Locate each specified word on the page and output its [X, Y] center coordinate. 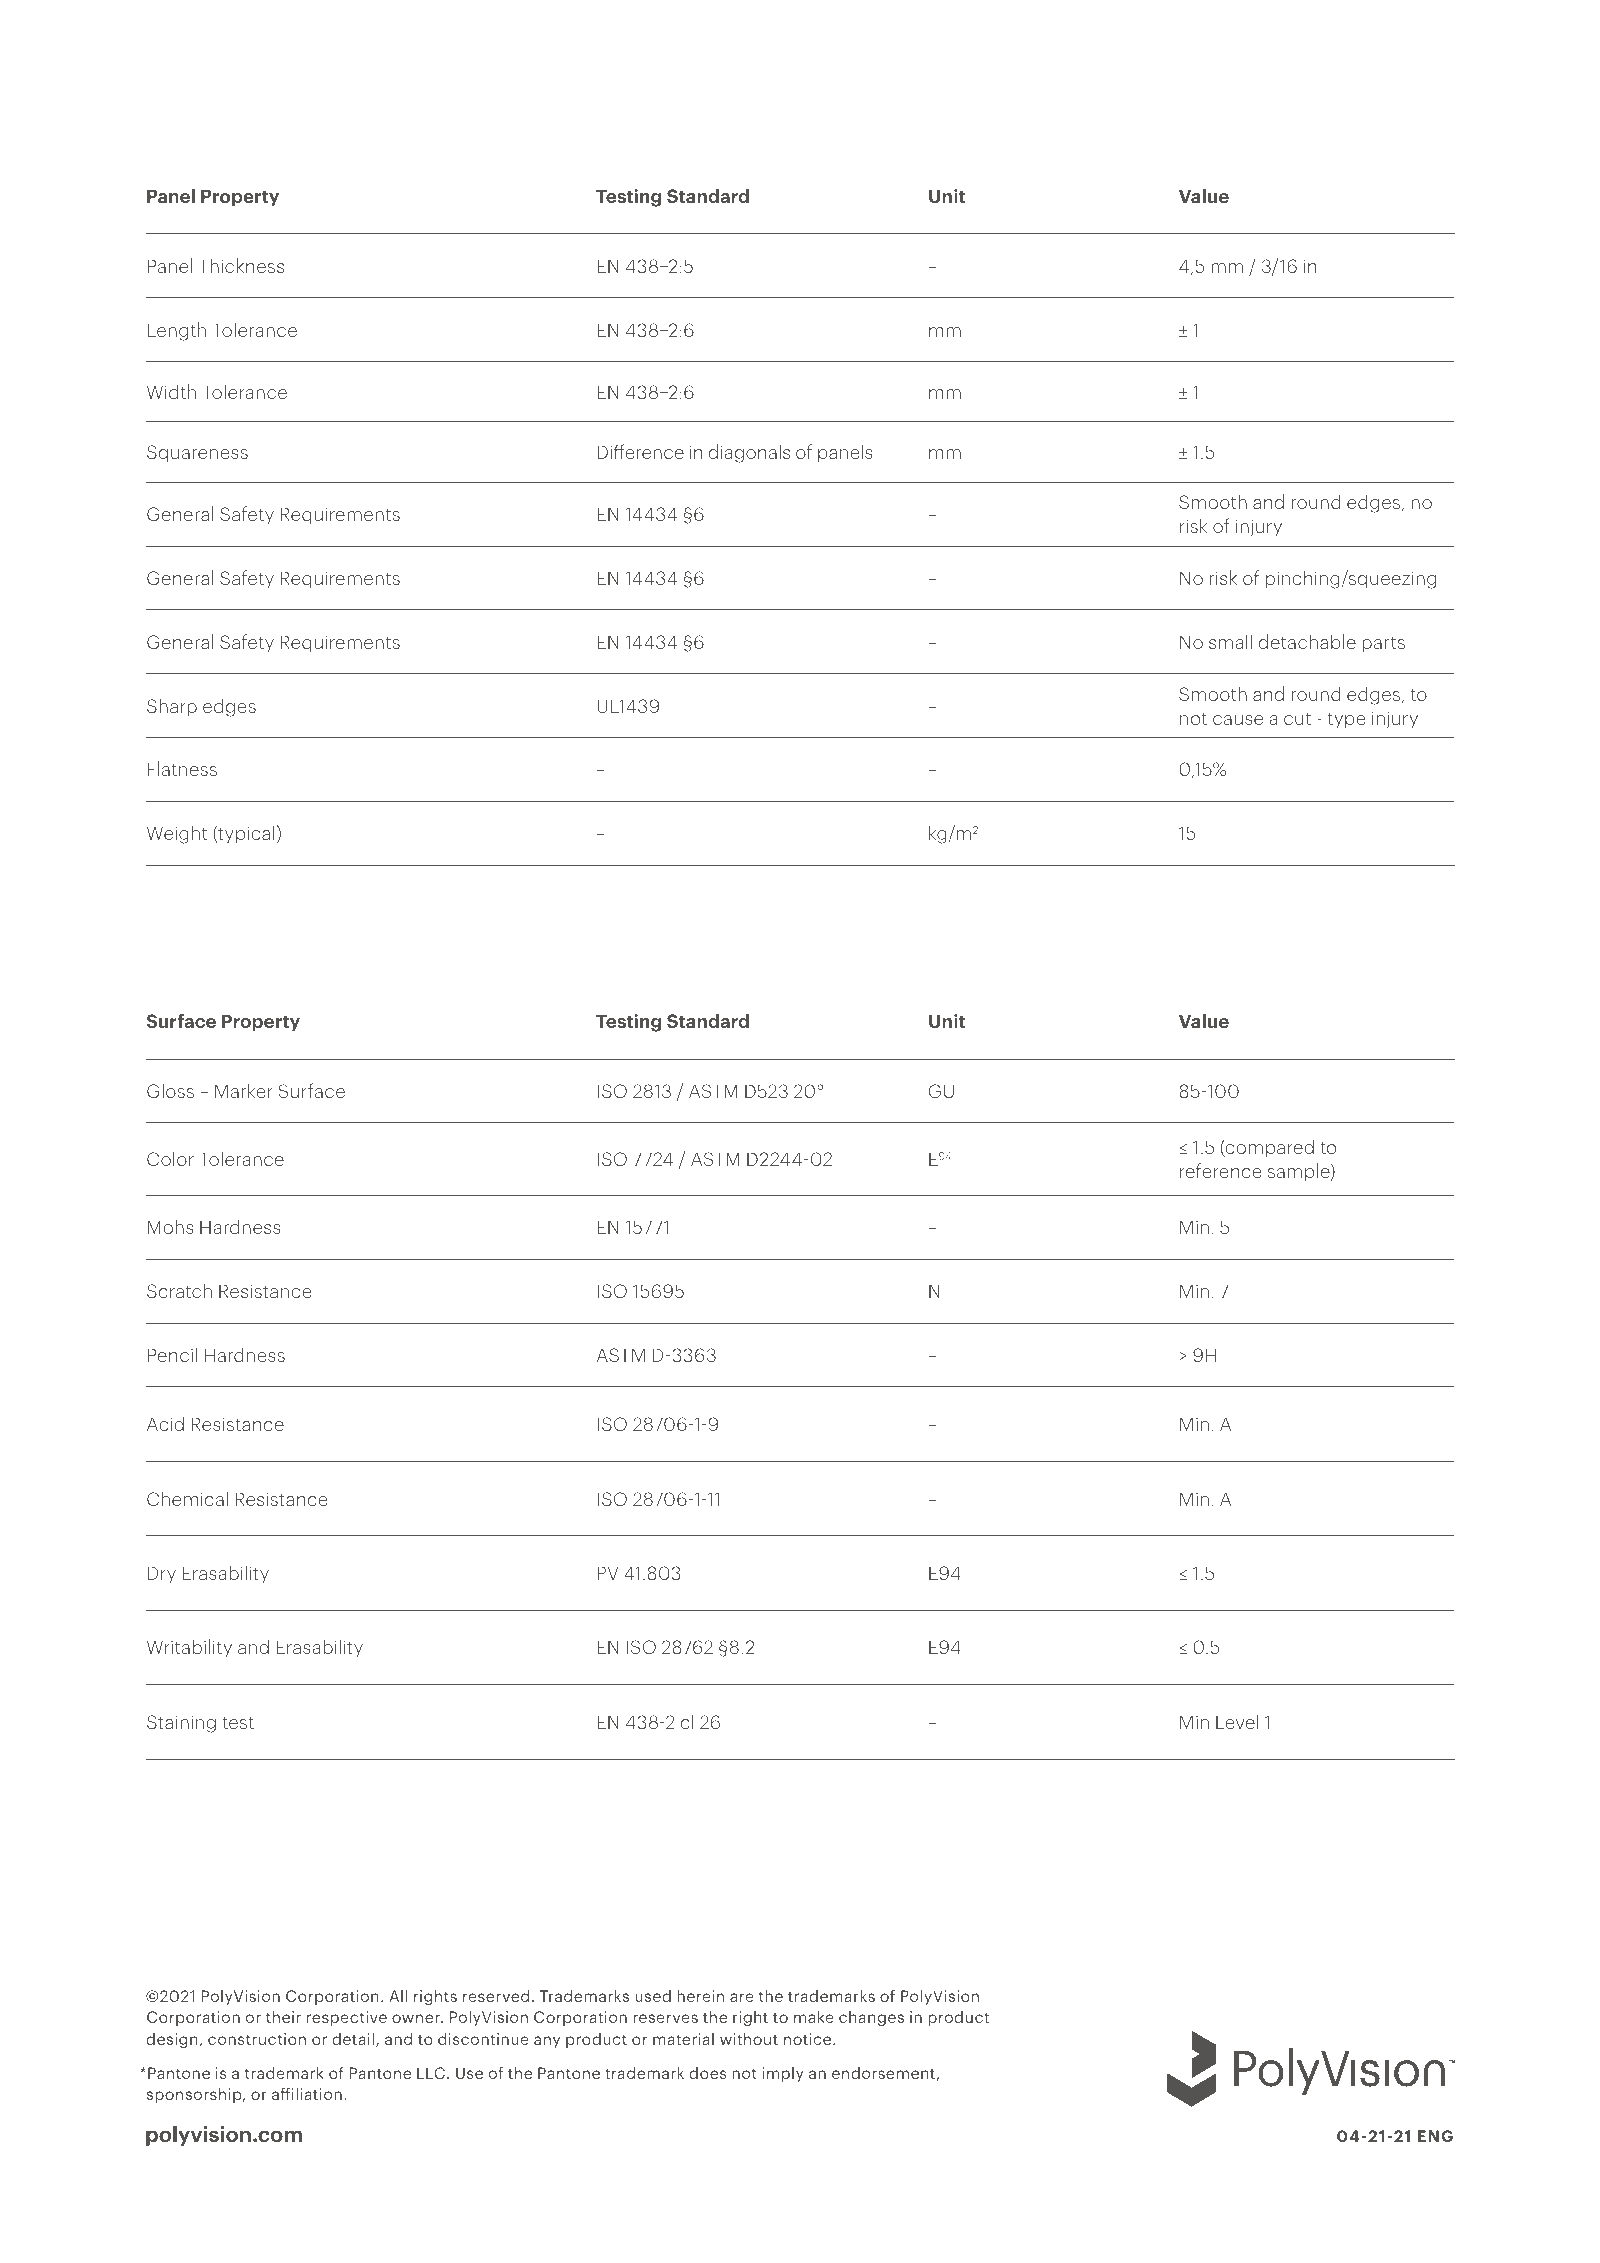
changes [871, 2018]
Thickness [241, 265]
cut [1297, 719]
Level [1237, 1721]
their [283, 2016]
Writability [189, 1648]
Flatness [182, 768]
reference [1221, 1170]
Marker [244, 1090]
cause [1238, 720]
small [1230, 641]
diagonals [749, 453]
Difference [641, 451]
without [749, 2038]
